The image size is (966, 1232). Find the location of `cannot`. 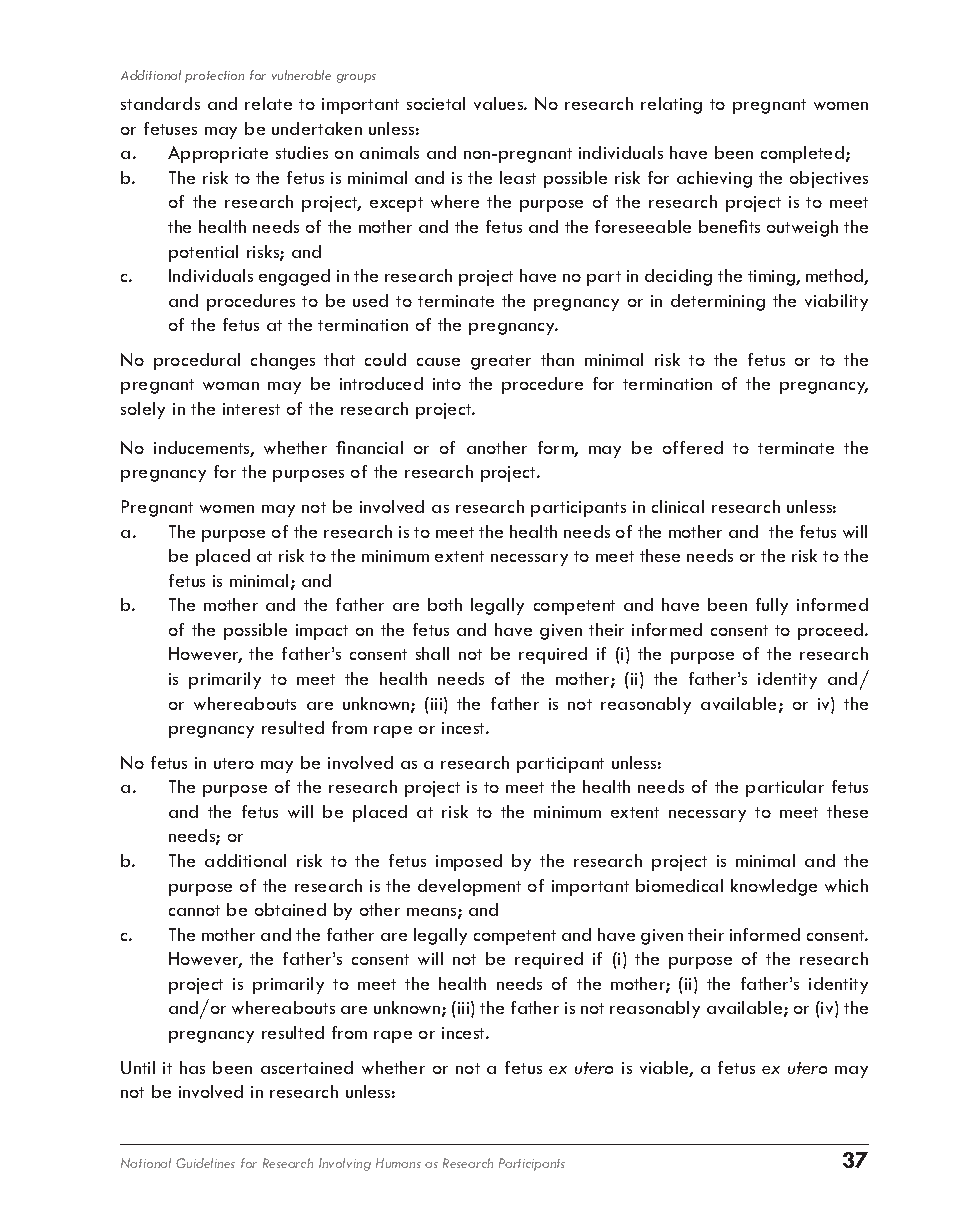

cannot is located at coordinates (194, 910).
